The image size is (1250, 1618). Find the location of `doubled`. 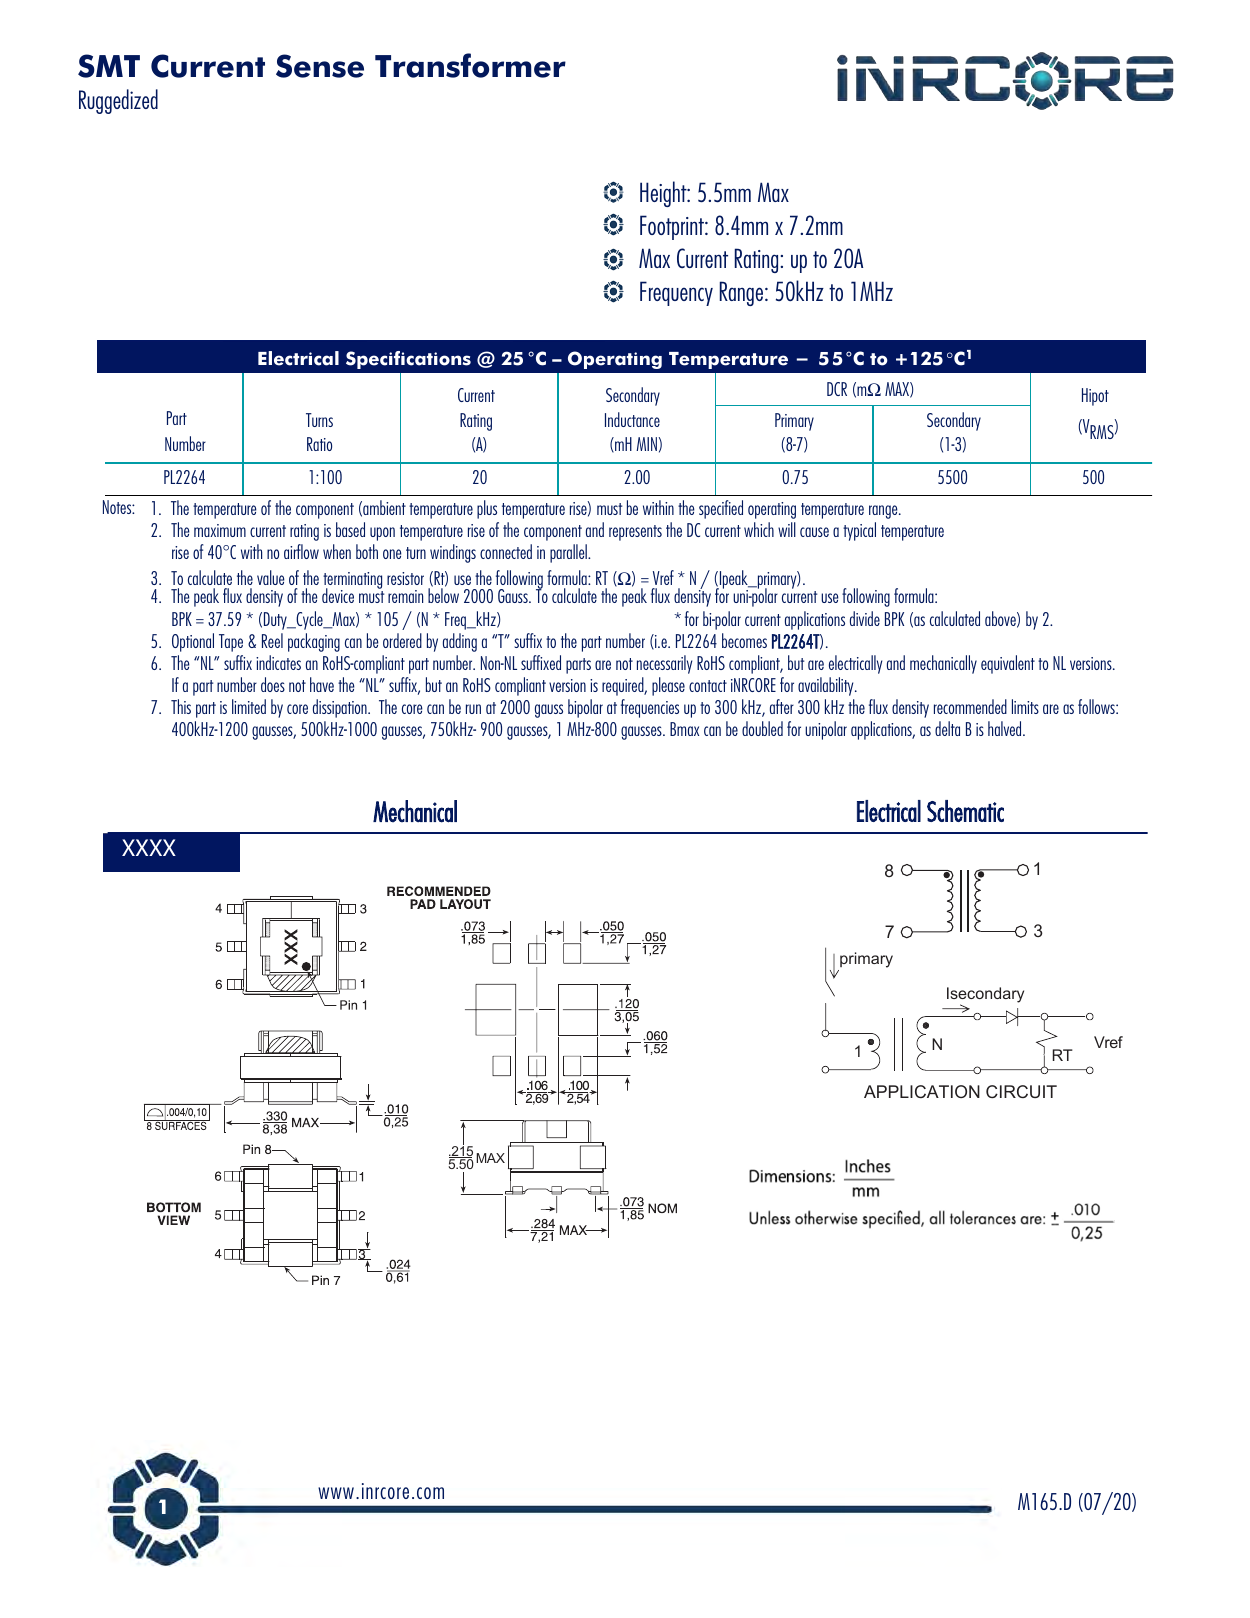

doubled is located at coordinates (762, 728).
